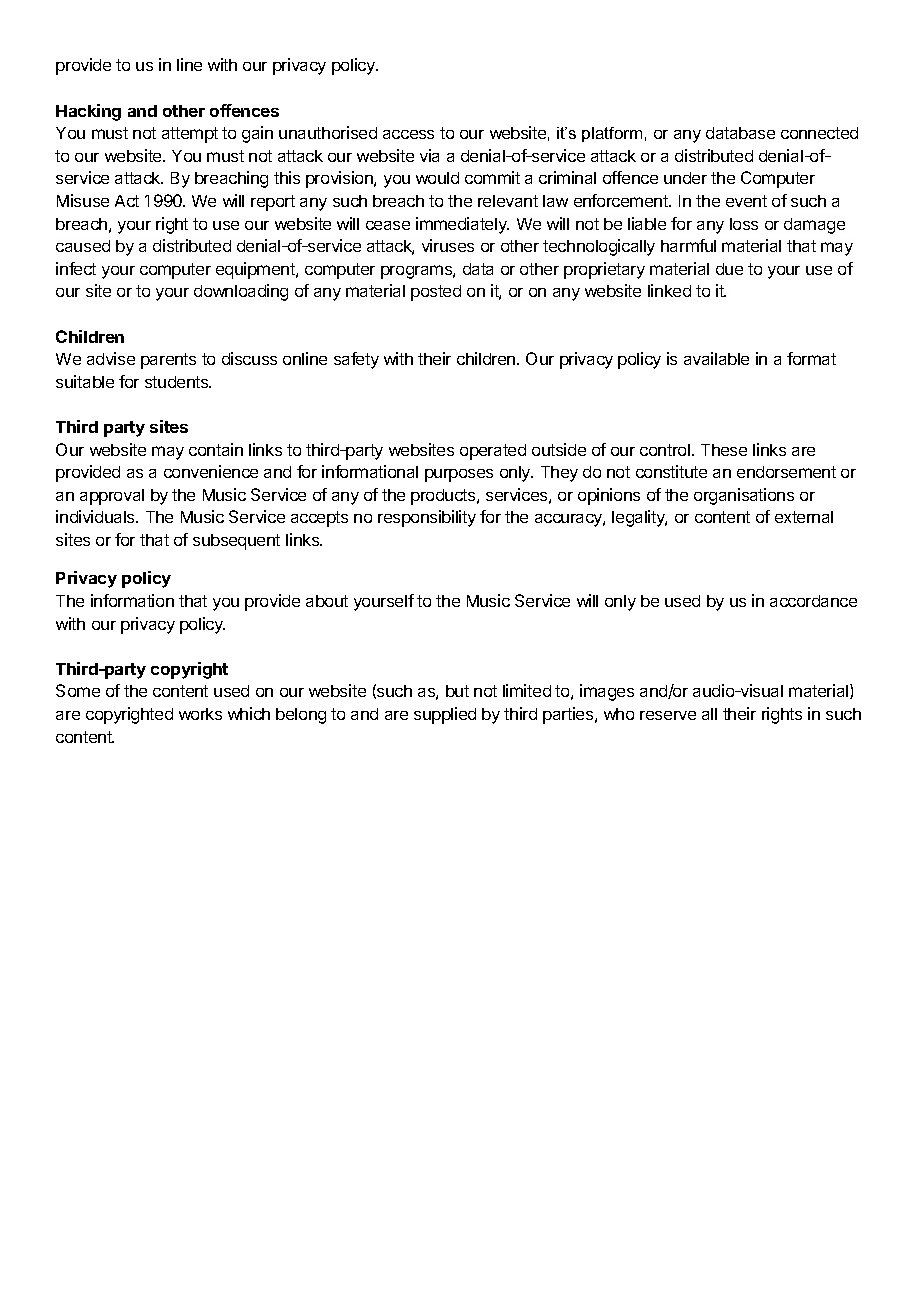 Image resolution: width=924 pixels, height=1308 pixels. I want to click on students, so click(178, 382).
